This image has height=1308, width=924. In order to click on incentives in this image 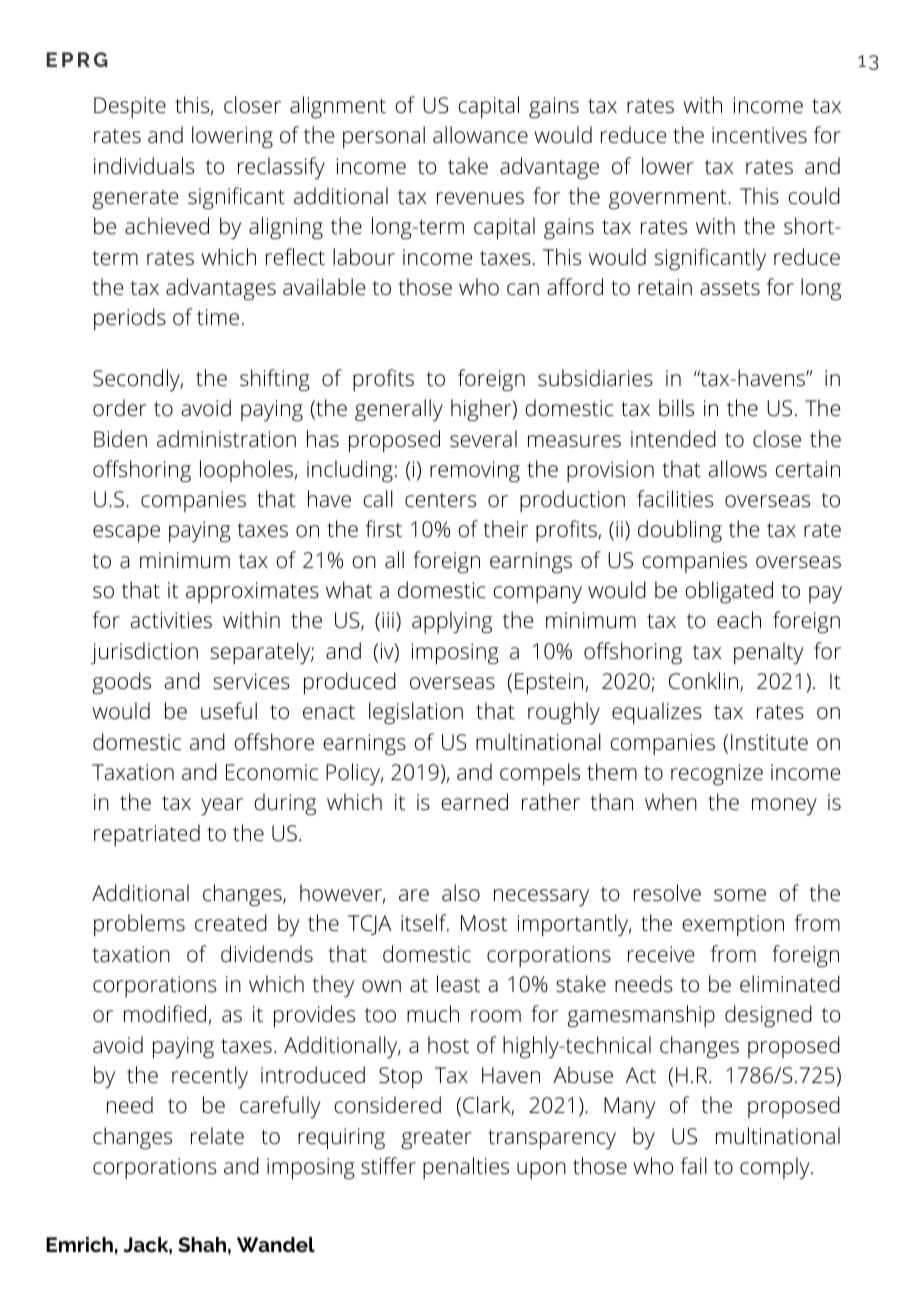, I will do `click(759, 135)`.
